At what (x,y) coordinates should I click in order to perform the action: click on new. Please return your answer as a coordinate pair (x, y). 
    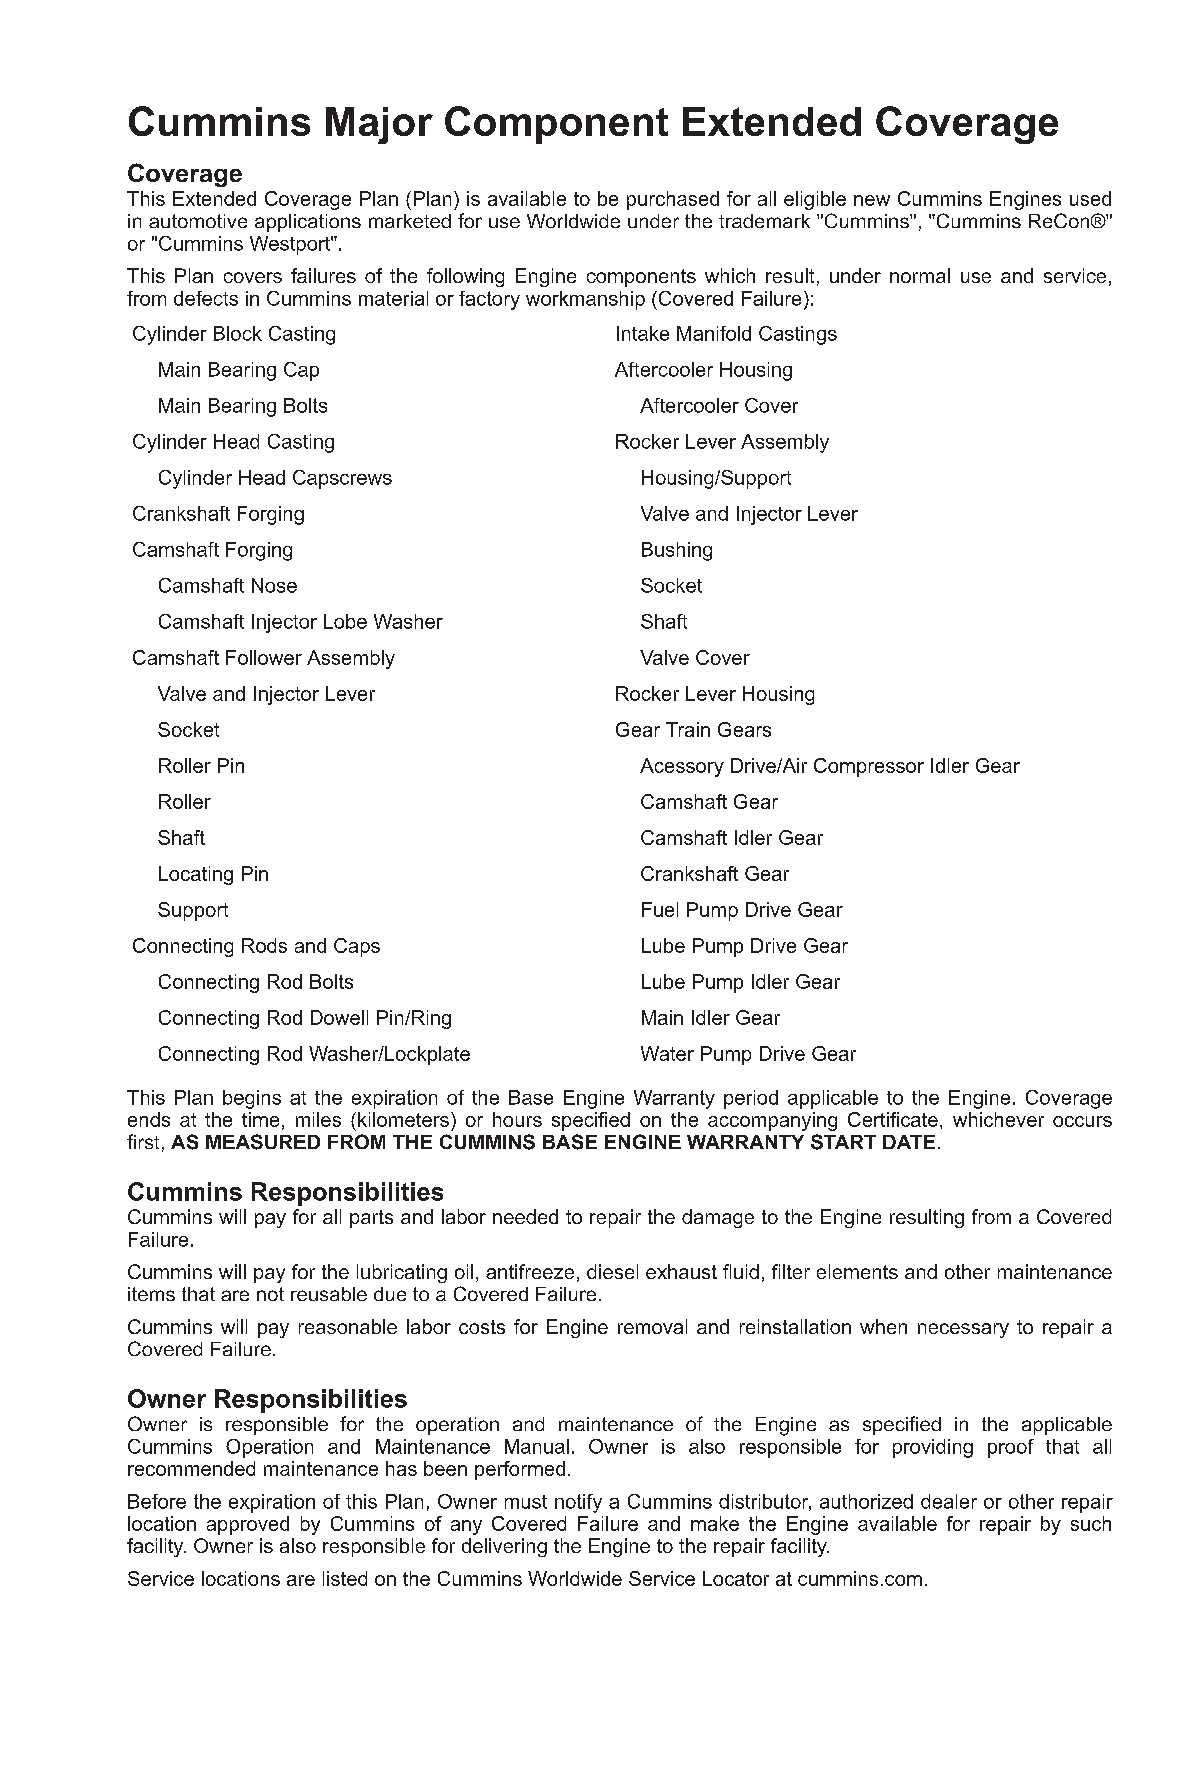
    Looking at the image, I should click on (872, 200).
